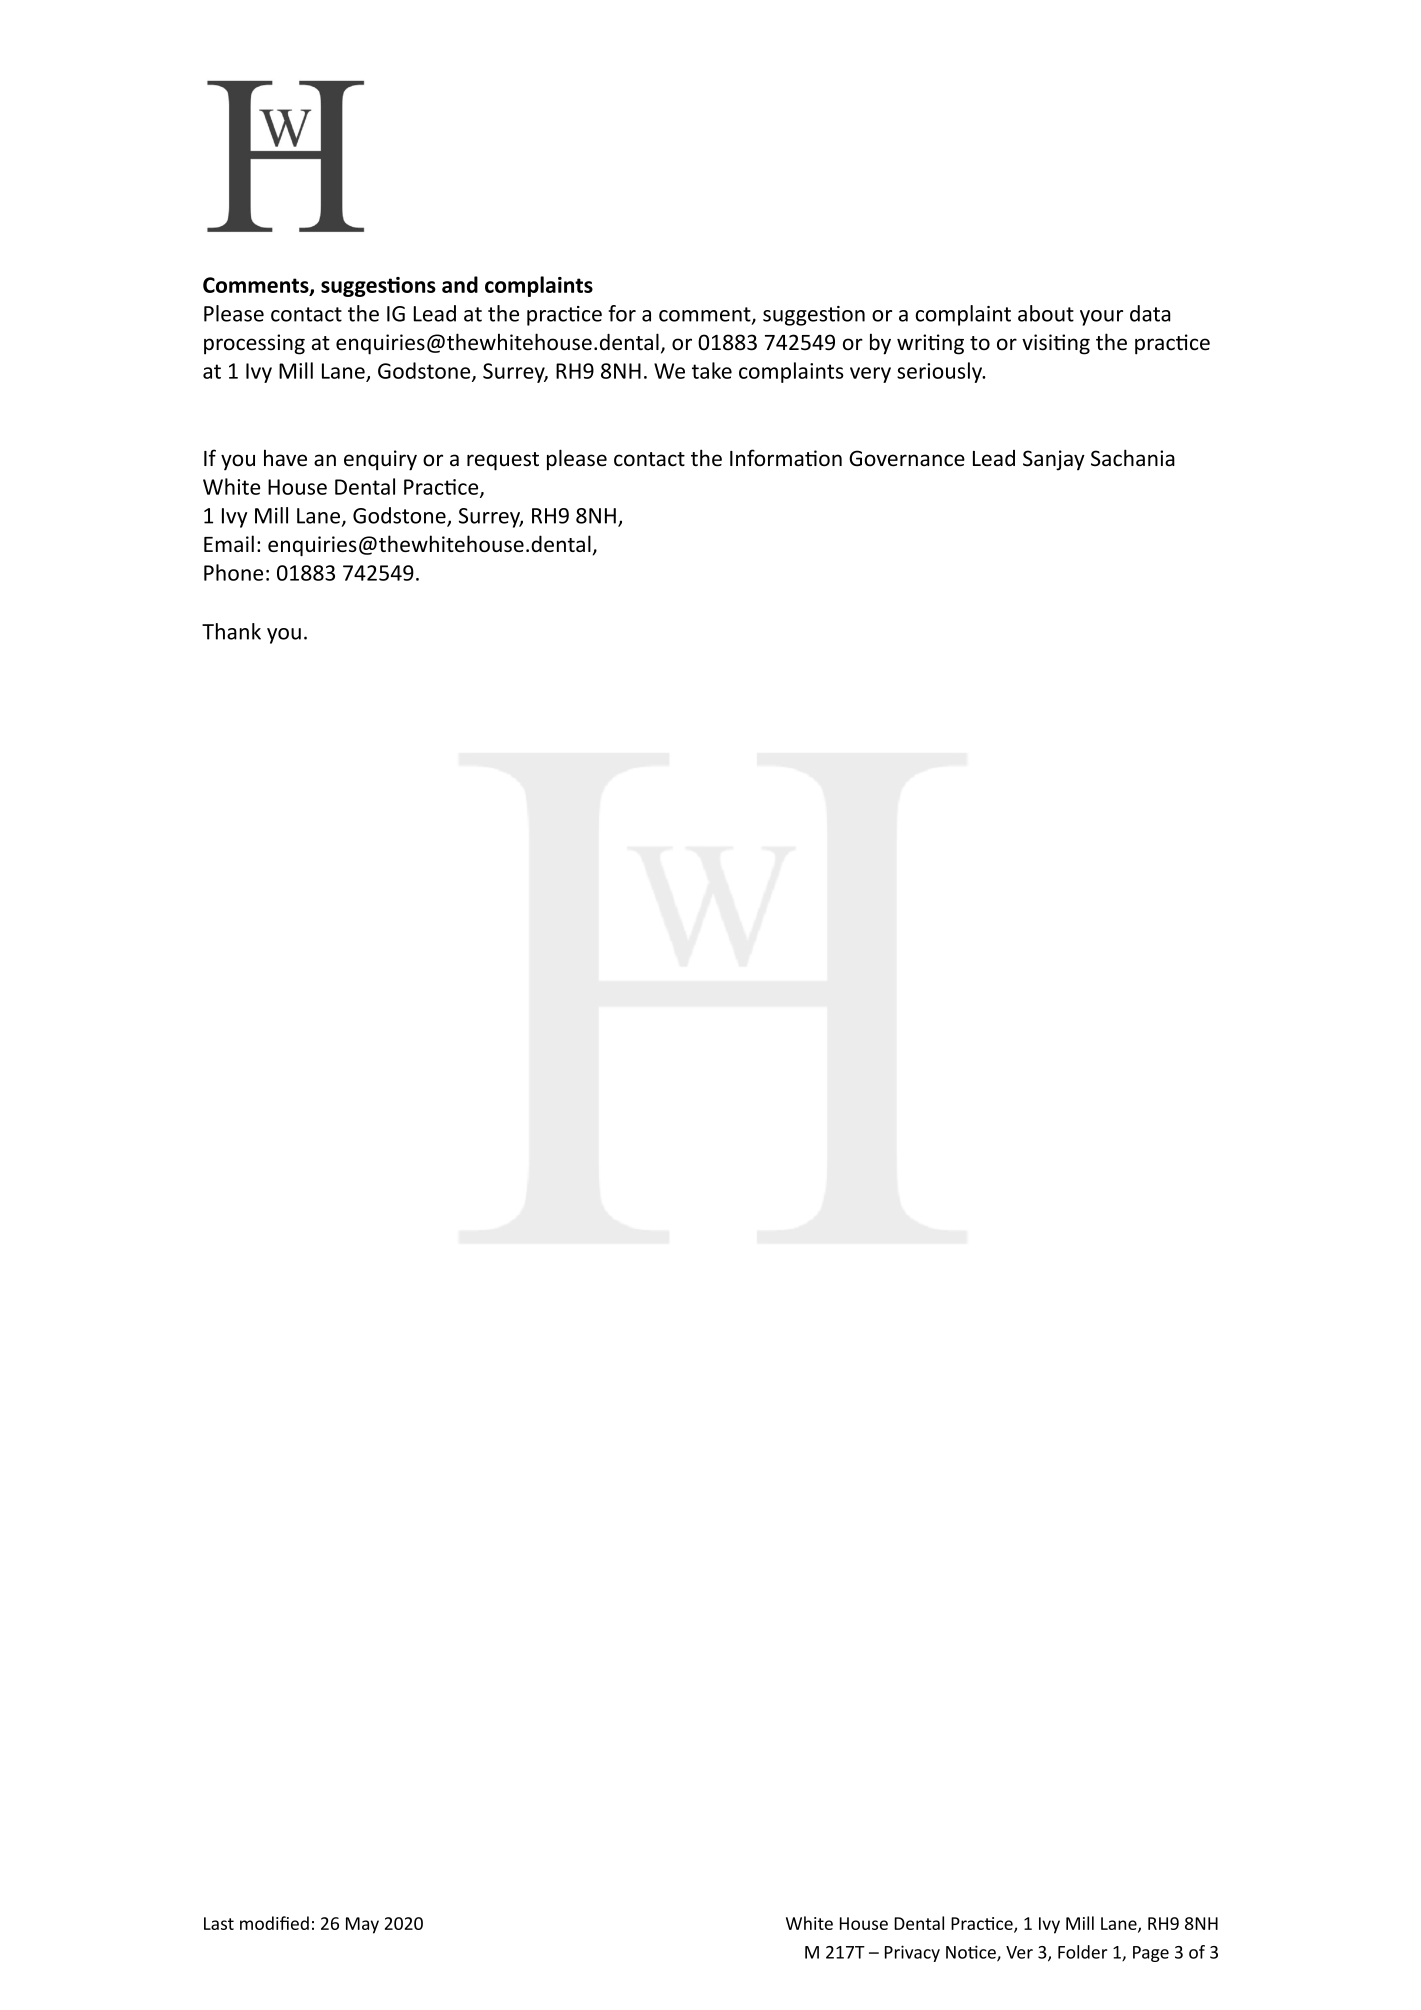  Describe the element at coordinates (503, 461) in the screenshot. I see `request` at that location.
